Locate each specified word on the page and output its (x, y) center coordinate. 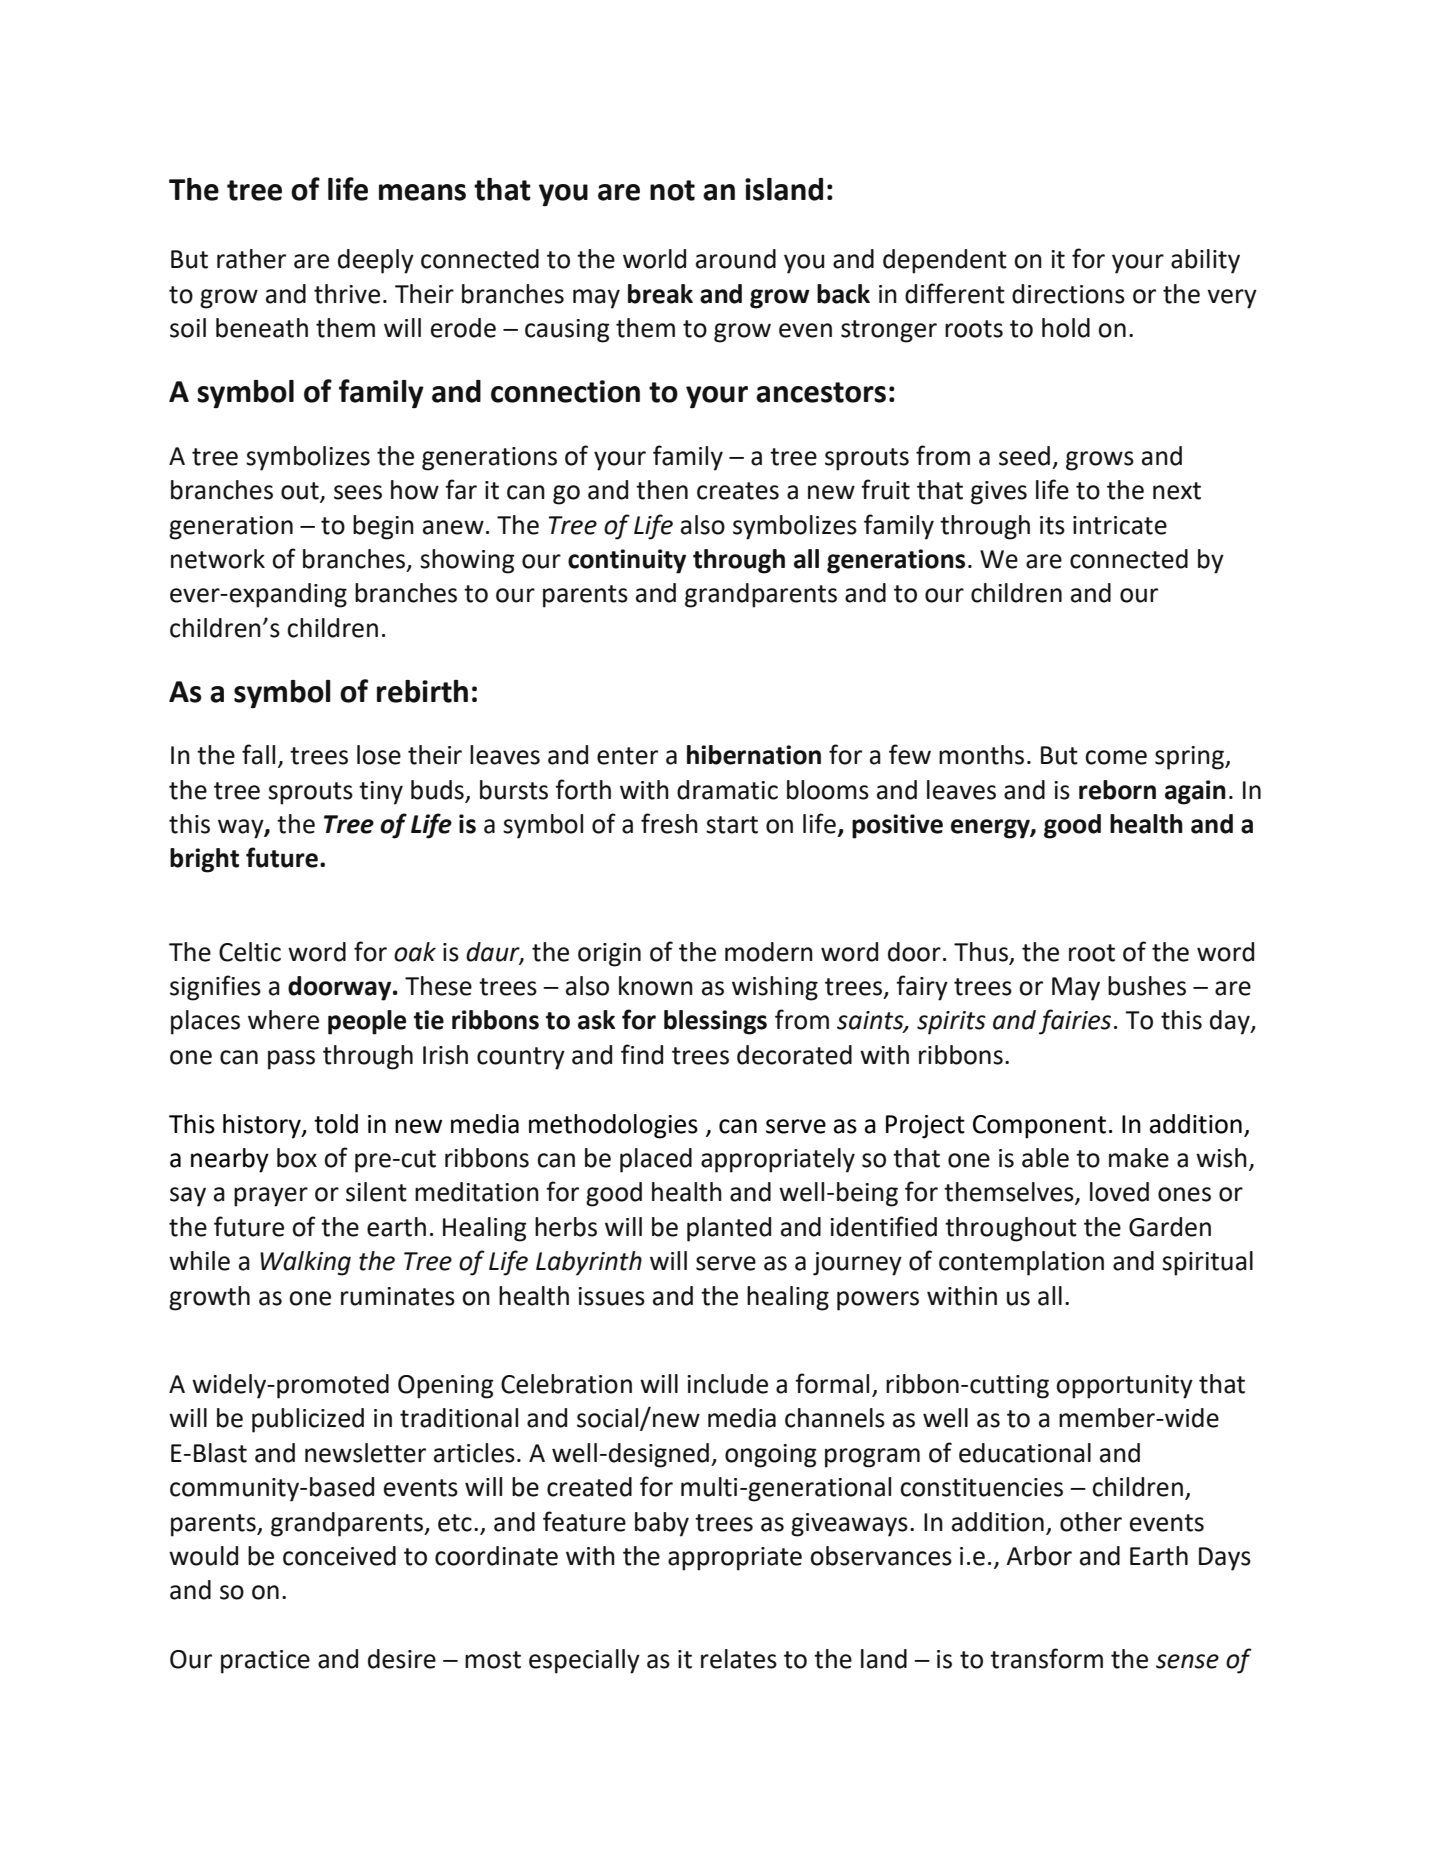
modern (769, 952)
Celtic (250, 952)
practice (265, 1662)
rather (251, 259)
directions (1068, 294)
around (736, 259)
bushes (1147, 986)
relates (739, 1659)
